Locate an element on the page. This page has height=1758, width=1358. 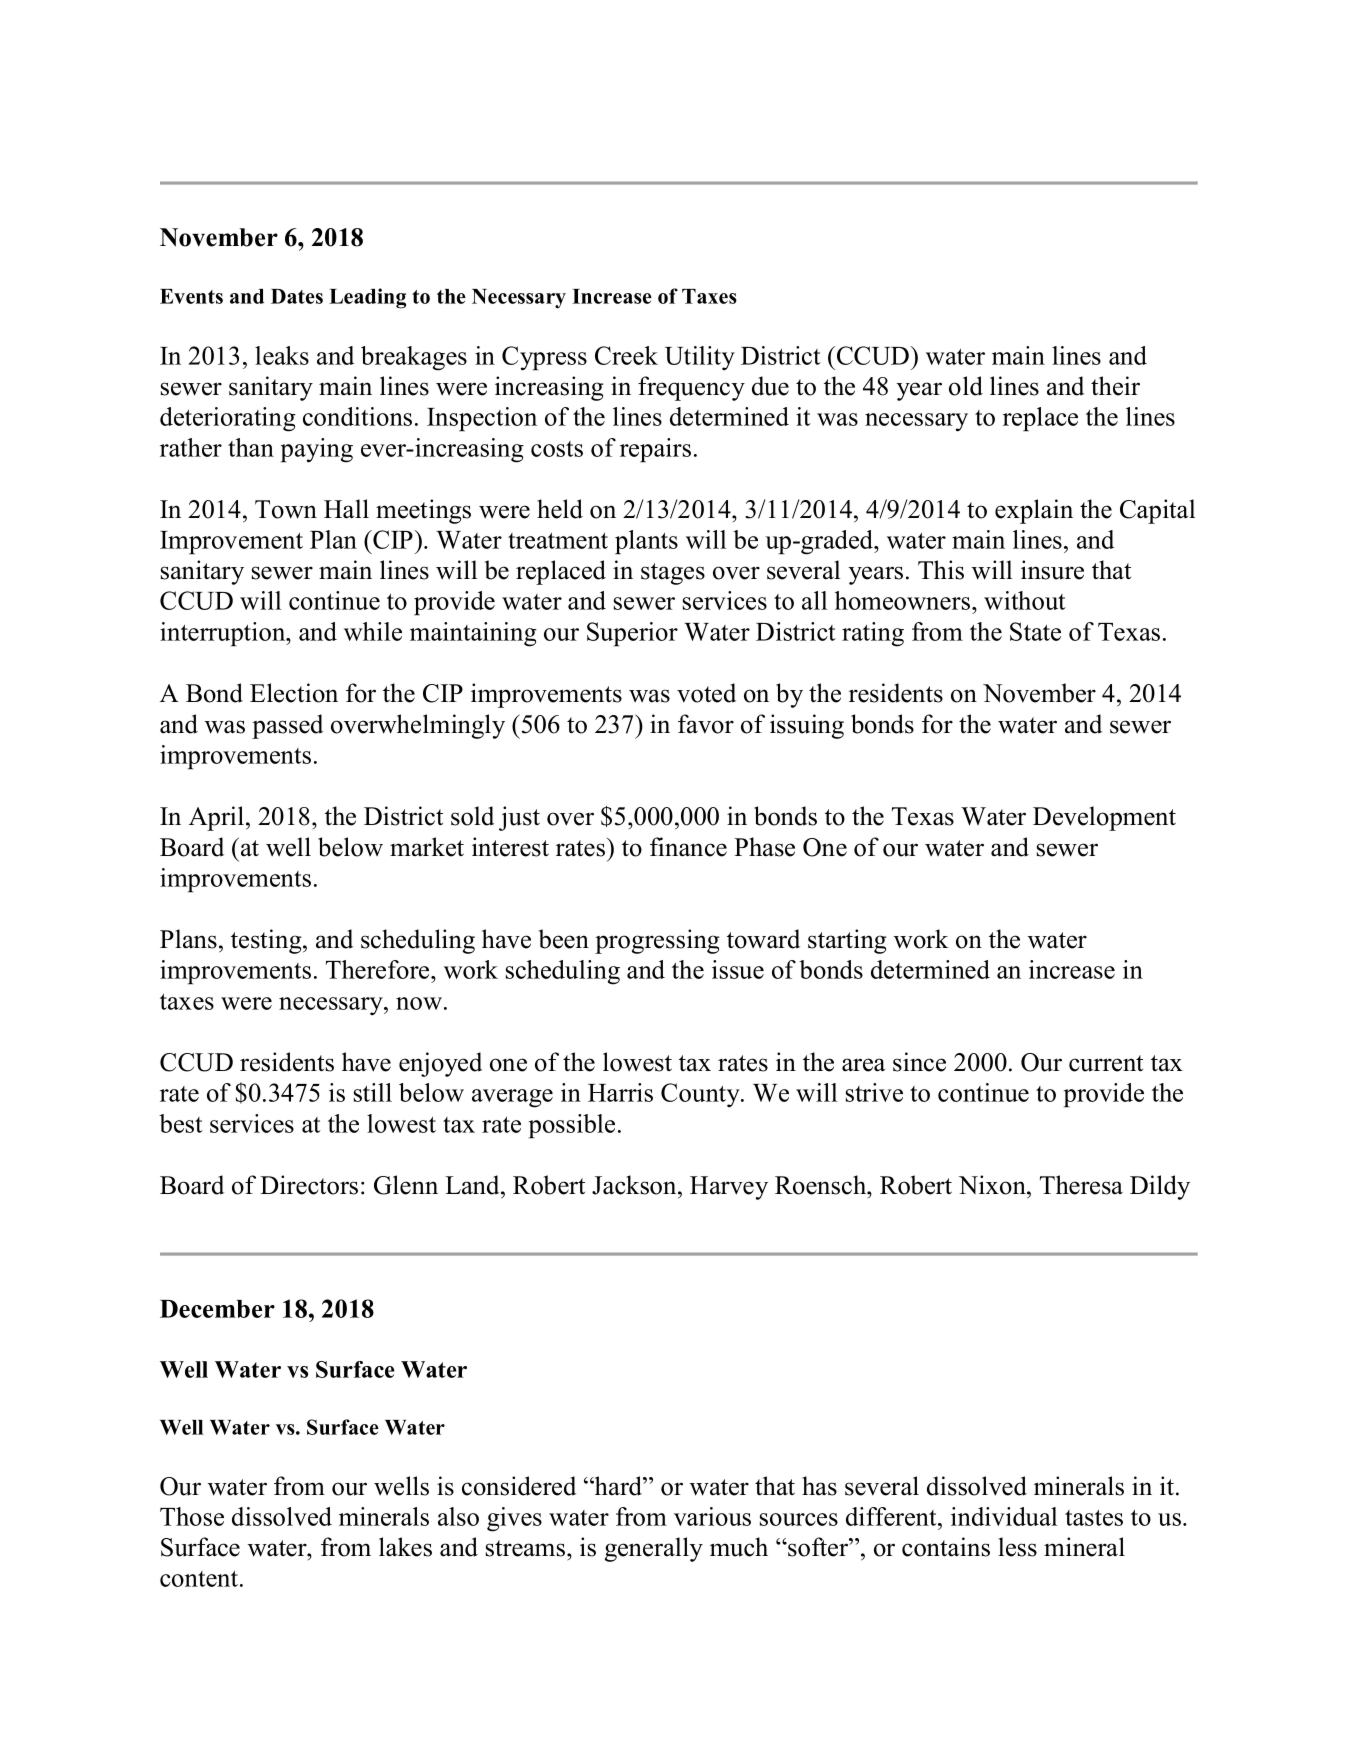
their is located at coordinates (1115, 386).
